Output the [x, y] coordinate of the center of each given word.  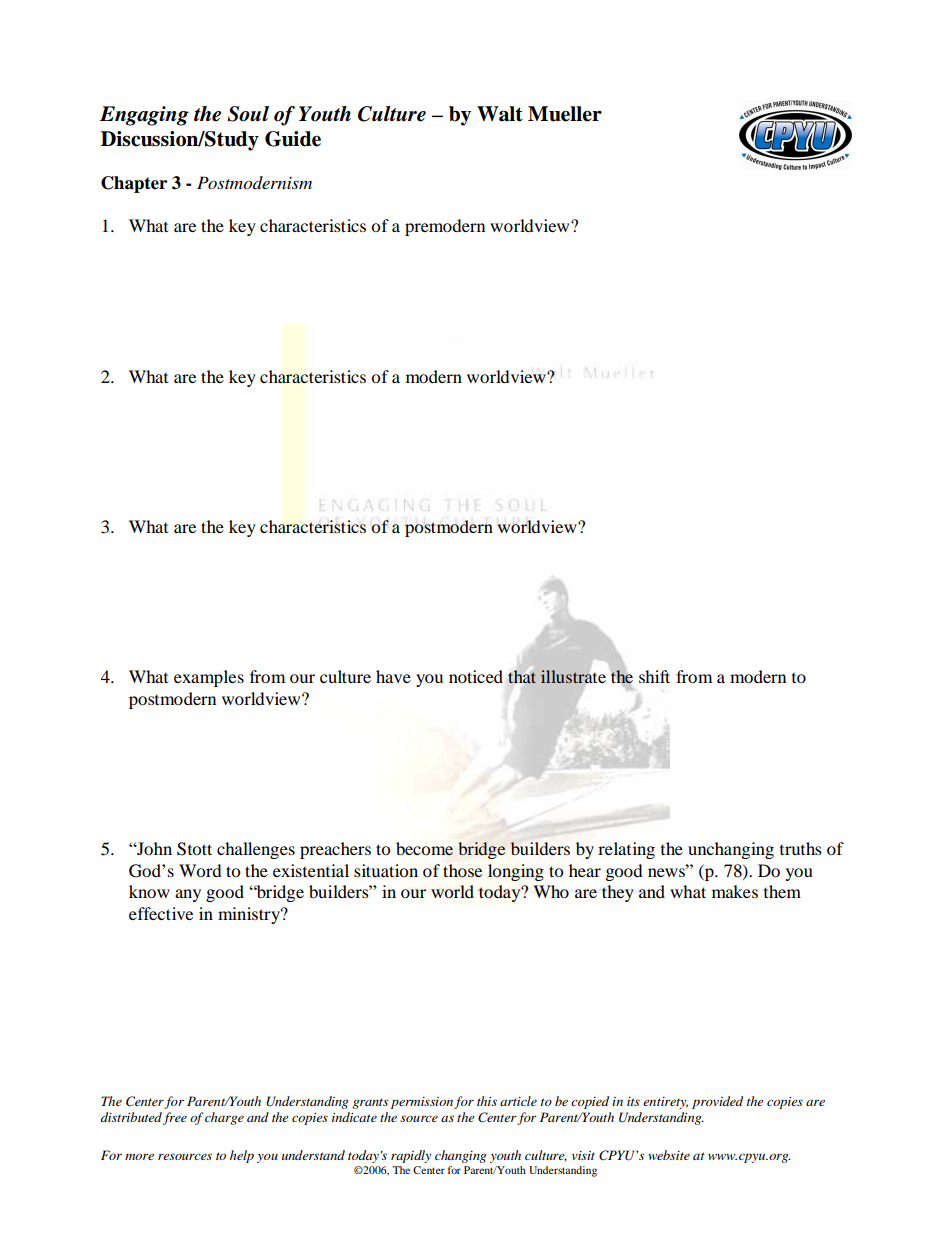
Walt [500, 114]
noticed [476, 676]
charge [224, 1118]
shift [654, 676]
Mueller [565, 114]
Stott [194, 849]
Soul [248, 114]
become [424, 848]
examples [209, 678]
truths [801, 848]
